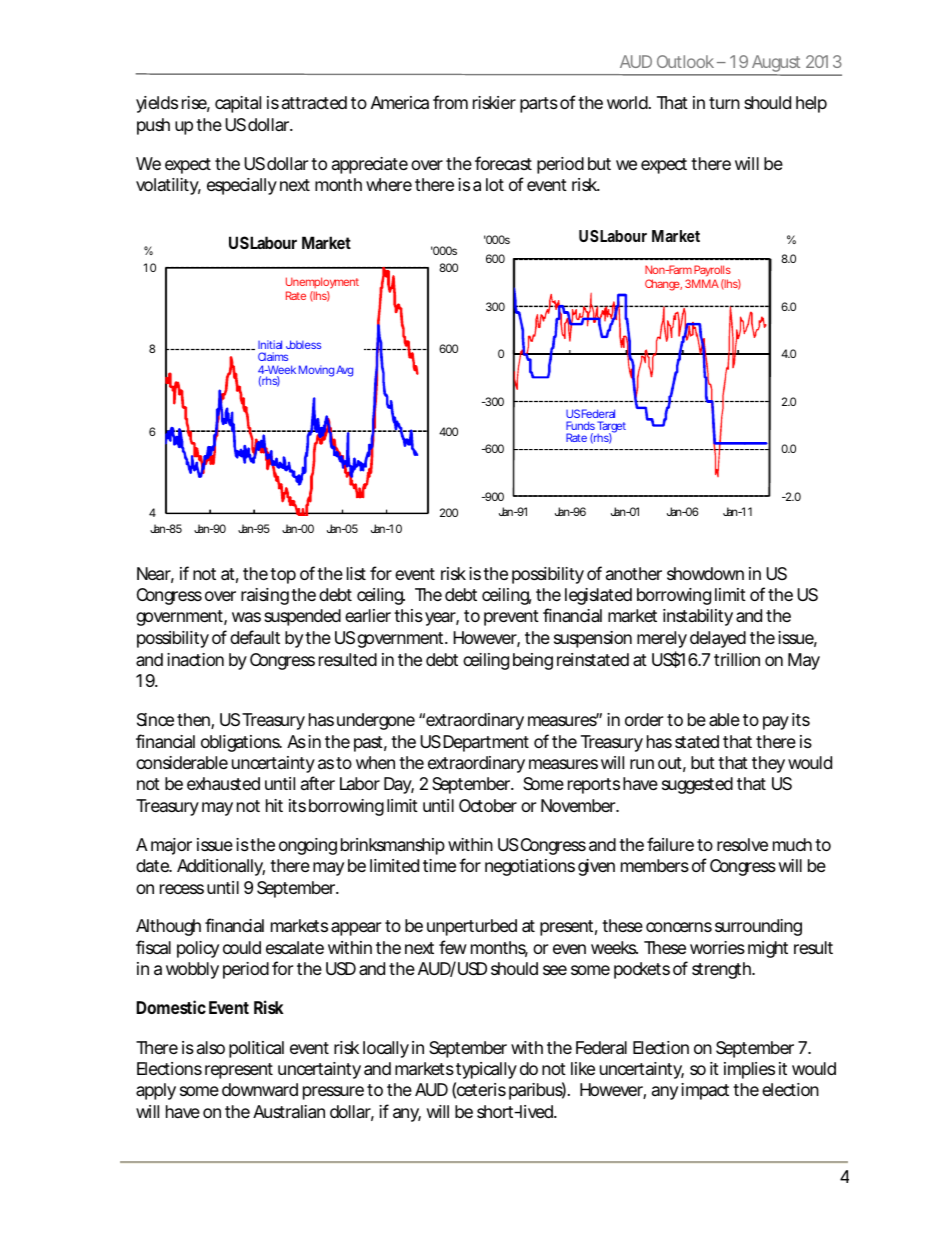 This screenshot has height=1233, width=952. I want to click on showdown, so click(705, 573).
